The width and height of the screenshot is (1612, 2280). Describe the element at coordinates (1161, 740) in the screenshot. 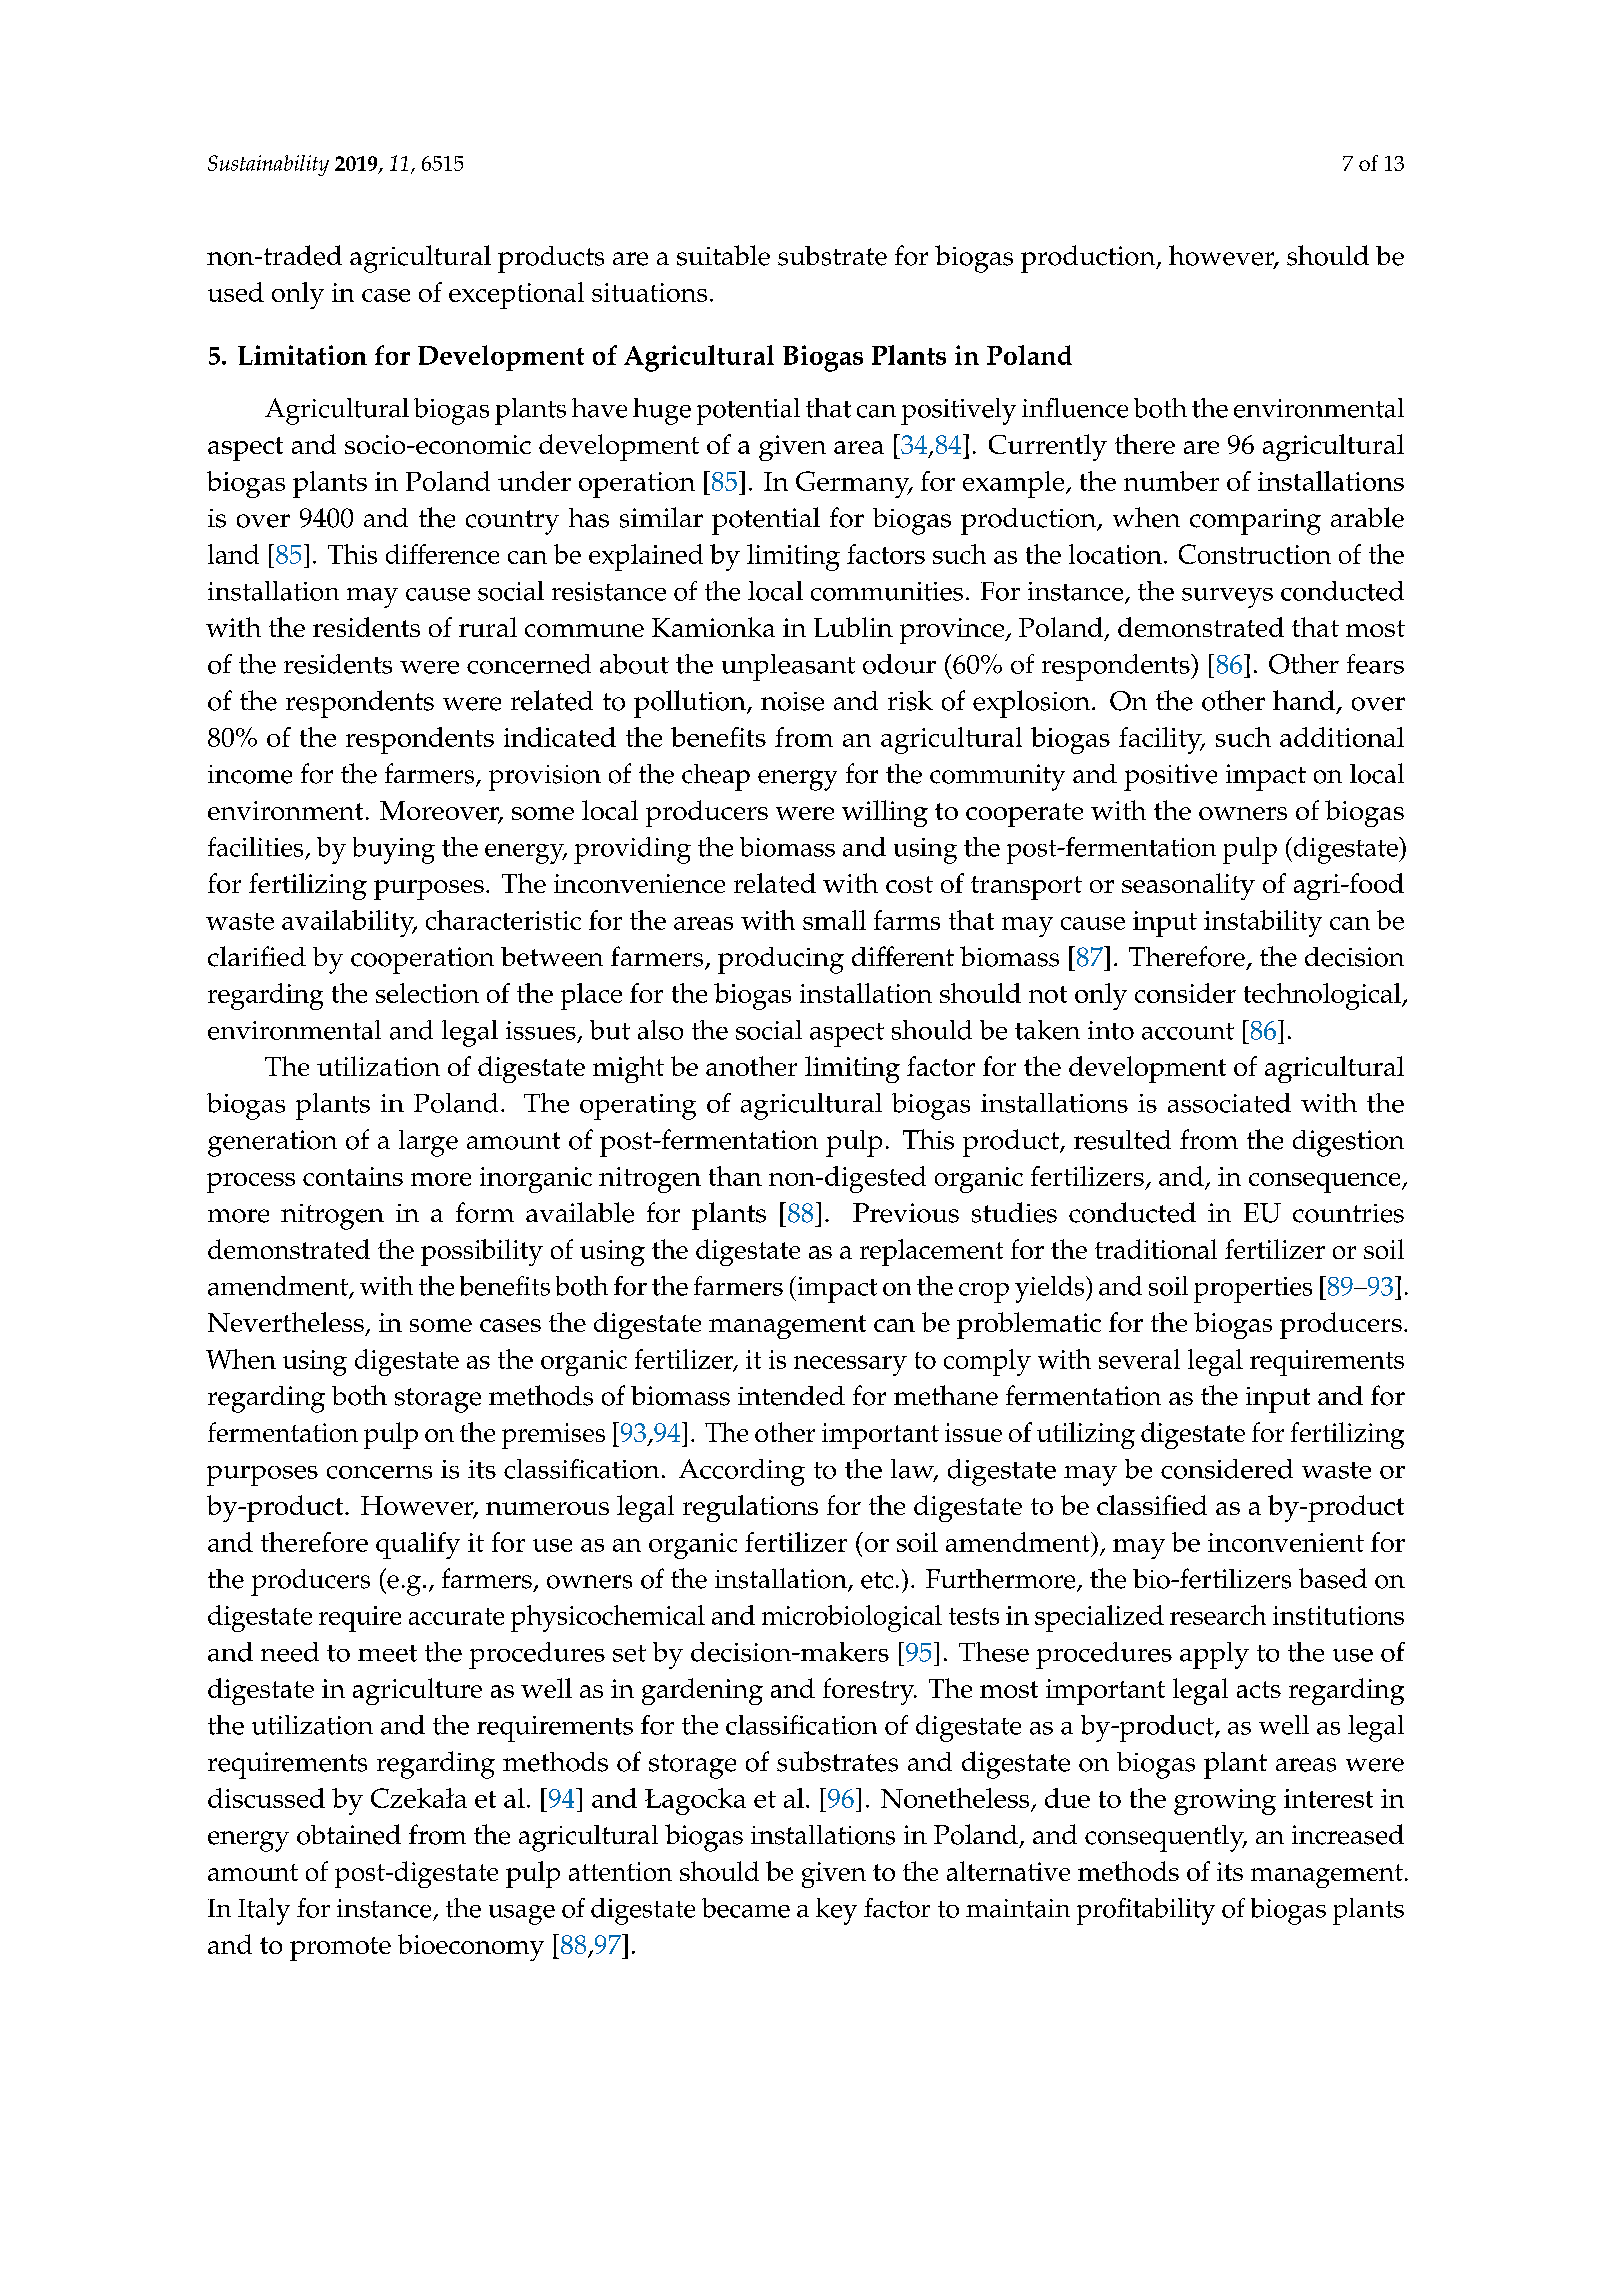

I see `facility` at that location.
